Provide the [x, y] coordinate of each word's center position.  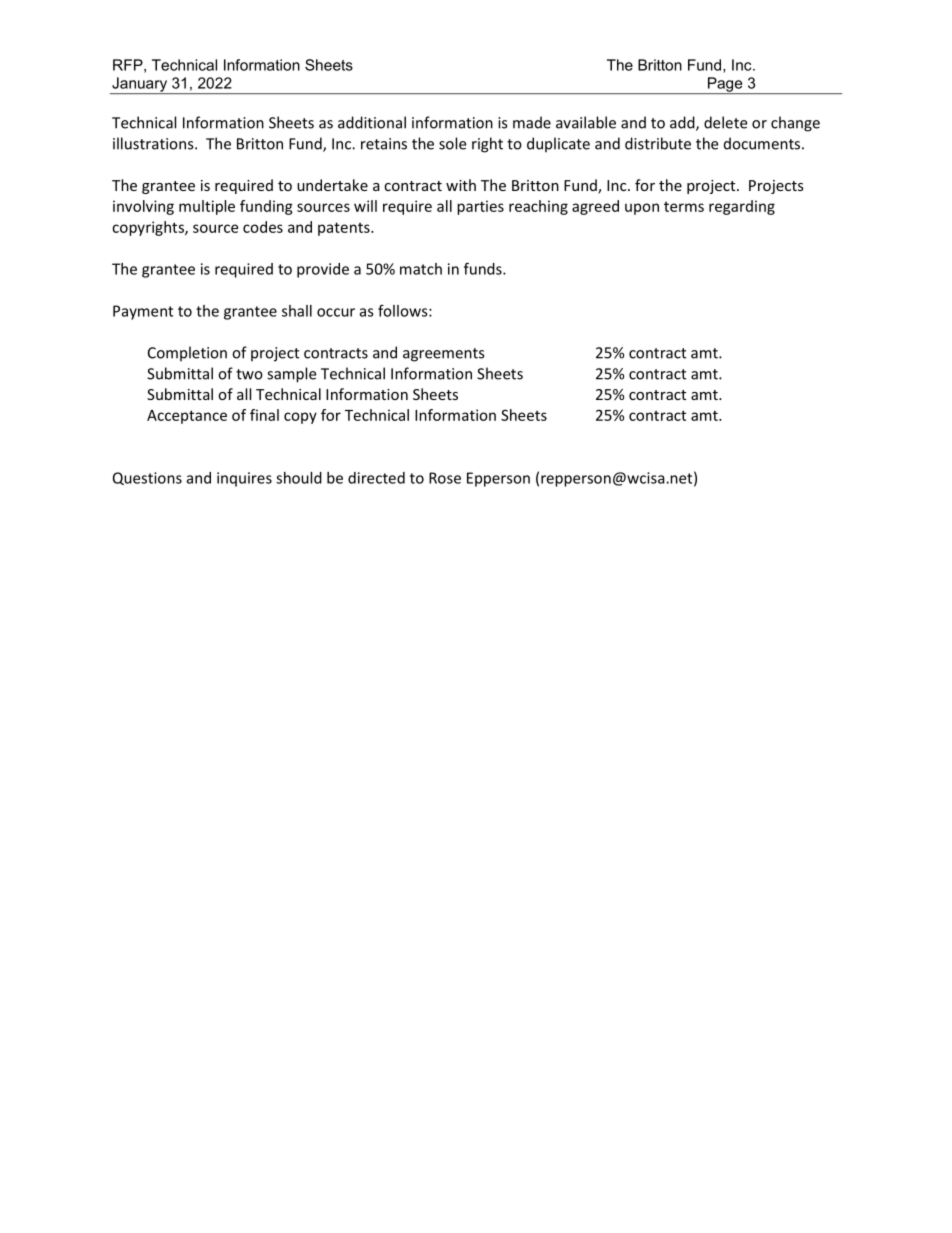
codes [263, 227]
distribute [658, 143]
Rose [445, 478]
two [249, 374]
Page [725, 85]
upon [642, 209]
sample [291, 375]
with [461, 185]
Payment [143, 312]
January [139, 85]
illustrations [154, 143]
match [421, 269]
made [532, 122]
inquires [244, 479]
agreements [443, 355]
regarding [742, 207]
